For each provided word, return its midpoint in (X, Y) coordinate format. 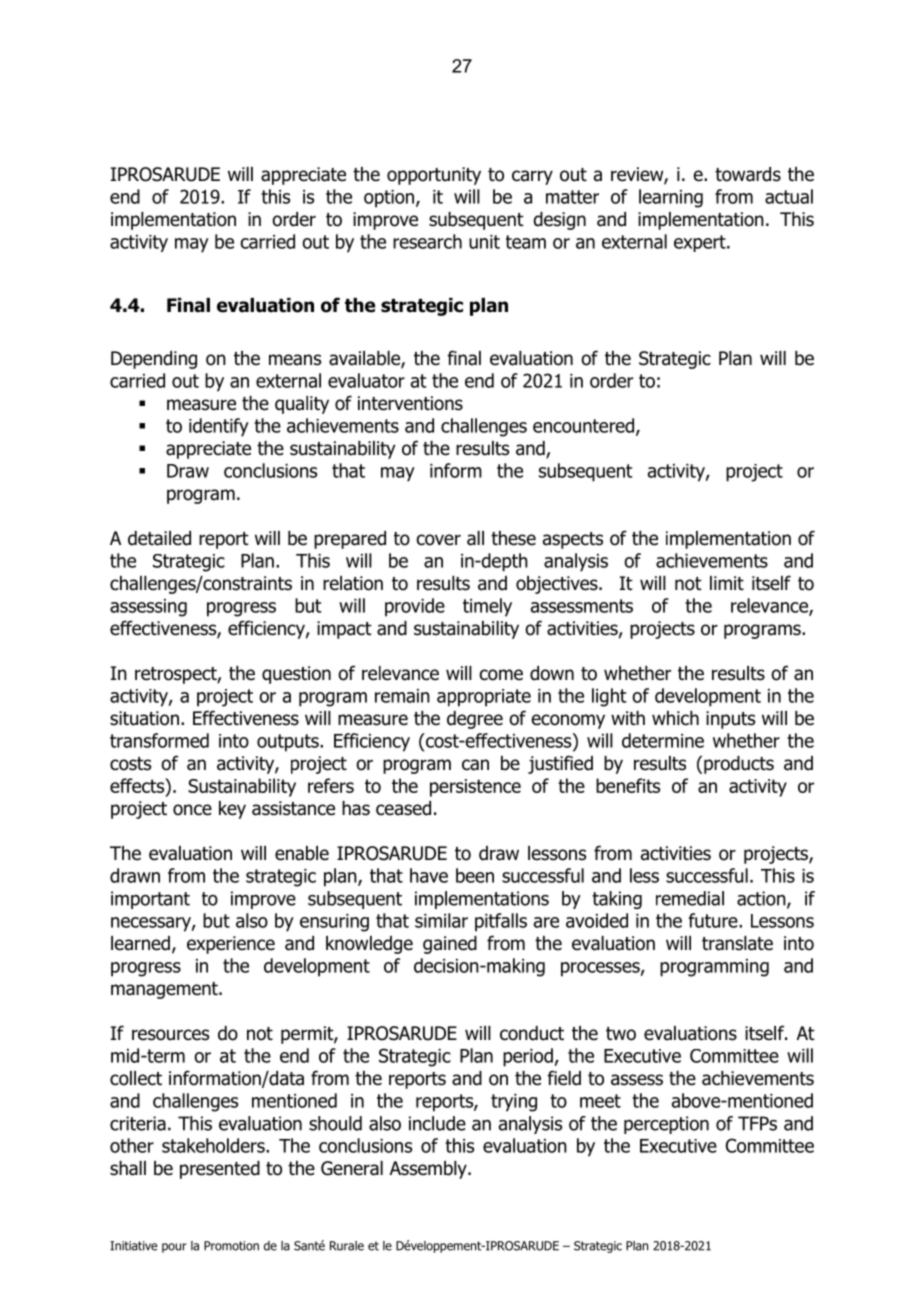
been (475, 875)
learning (671, 198)
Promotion (231, 1246)
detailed (159, 538)
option (389, 199)
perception (666, 1125)
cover (439, 540)
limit (727, 583)
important (150, 900)
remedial (690, 898)
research (427, 241)
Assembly (429, 1170)
